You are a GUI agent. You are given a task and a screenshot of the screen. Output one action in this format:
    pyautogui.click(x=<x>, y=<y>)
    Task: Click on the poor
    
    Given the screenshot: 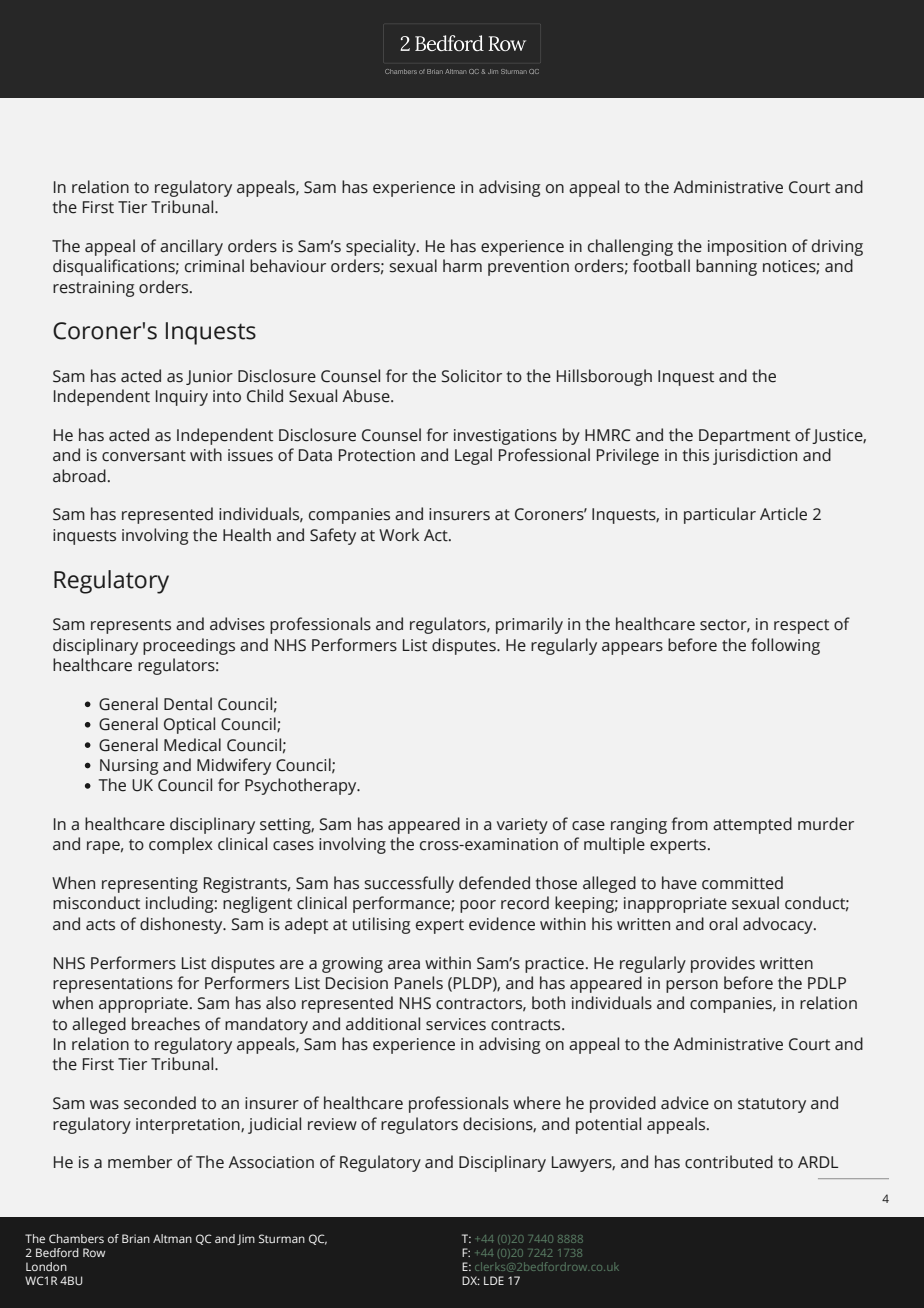 What is the action you would take?
    pyautogui.click(x=478, y=906)
